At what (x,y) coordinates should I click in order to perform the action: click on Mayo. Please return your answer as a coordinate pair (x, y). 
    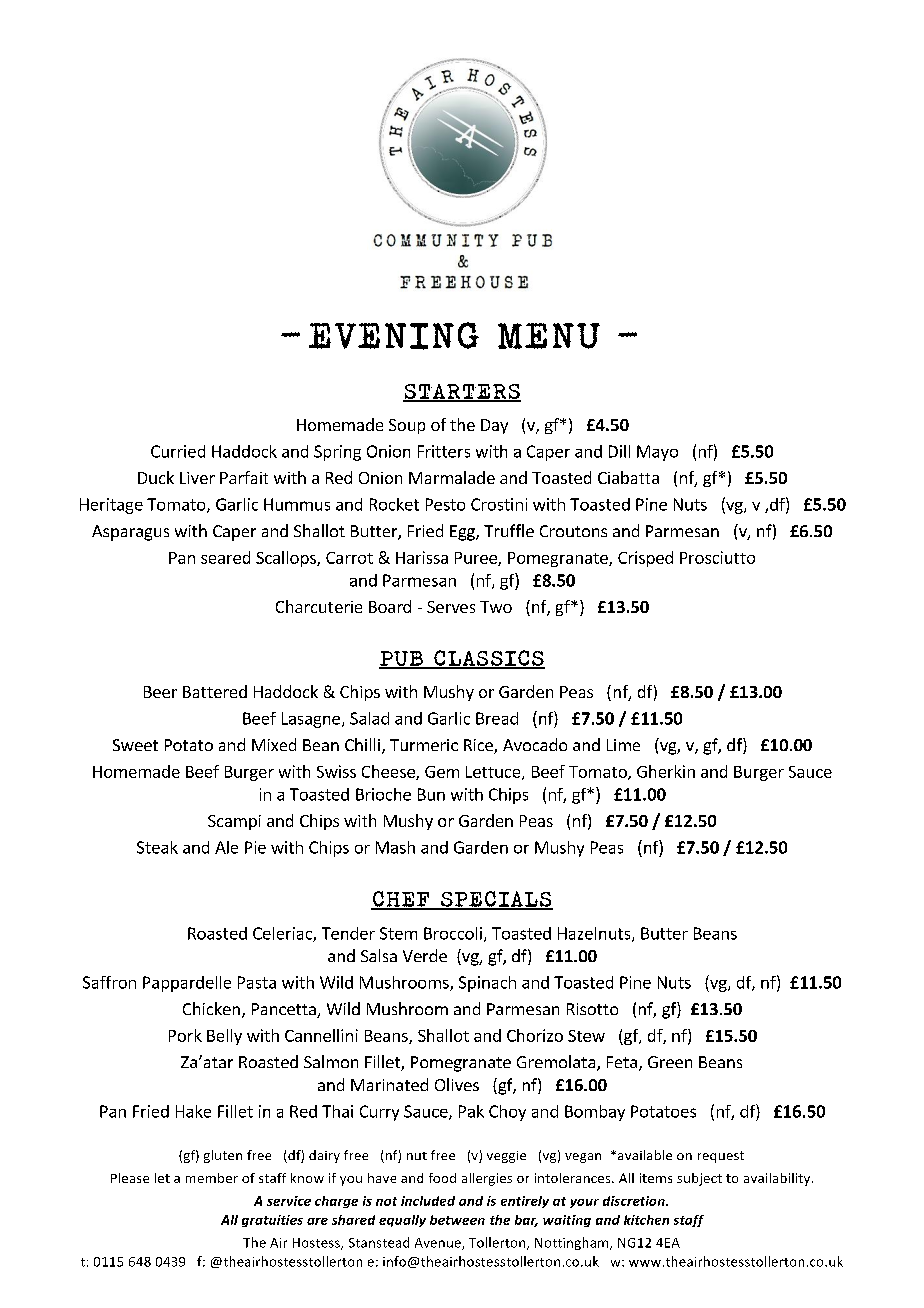
    Looking at the image, I should click on (657, 453).
